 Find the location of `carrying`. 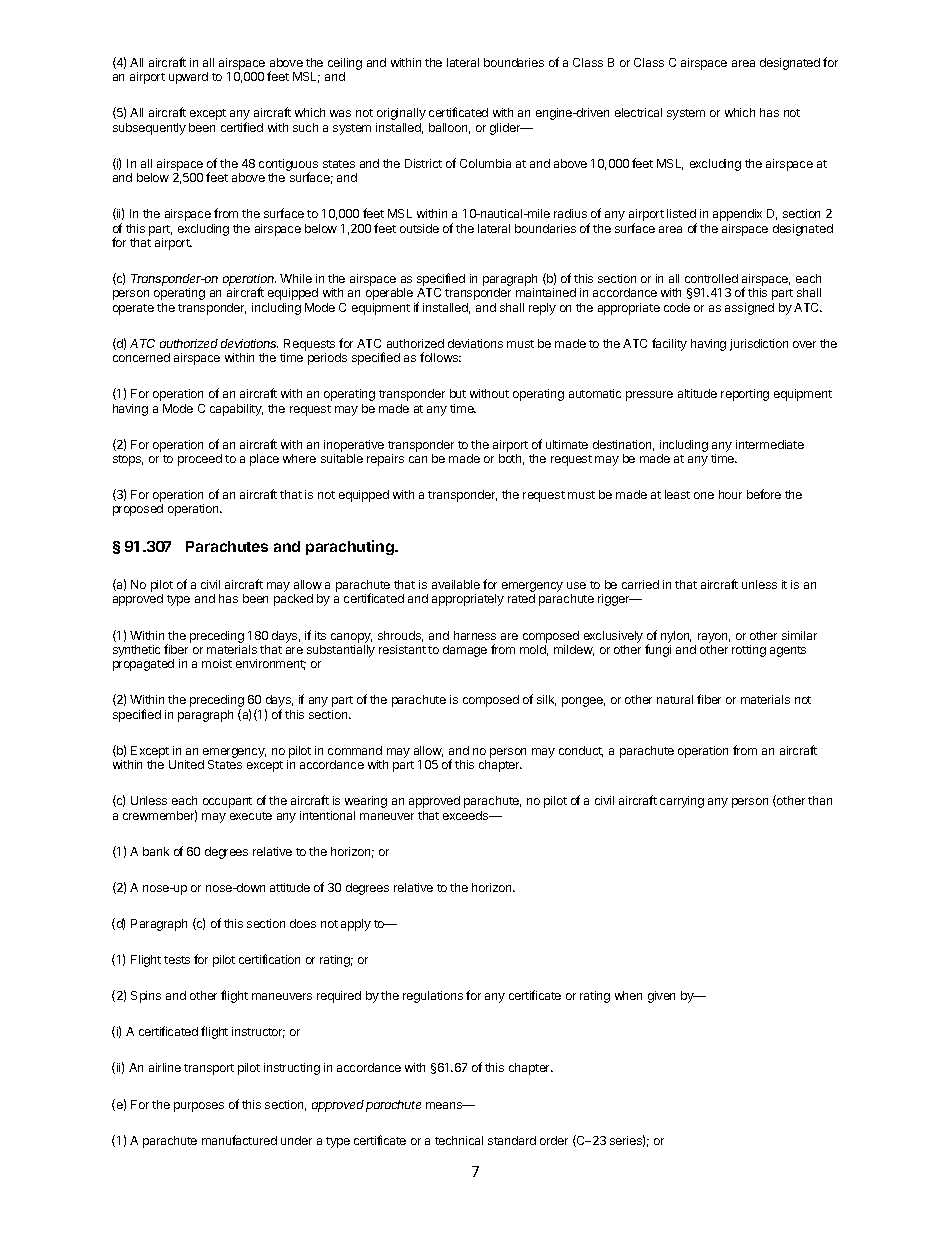

carrying is located at coordinates (682, 802).
